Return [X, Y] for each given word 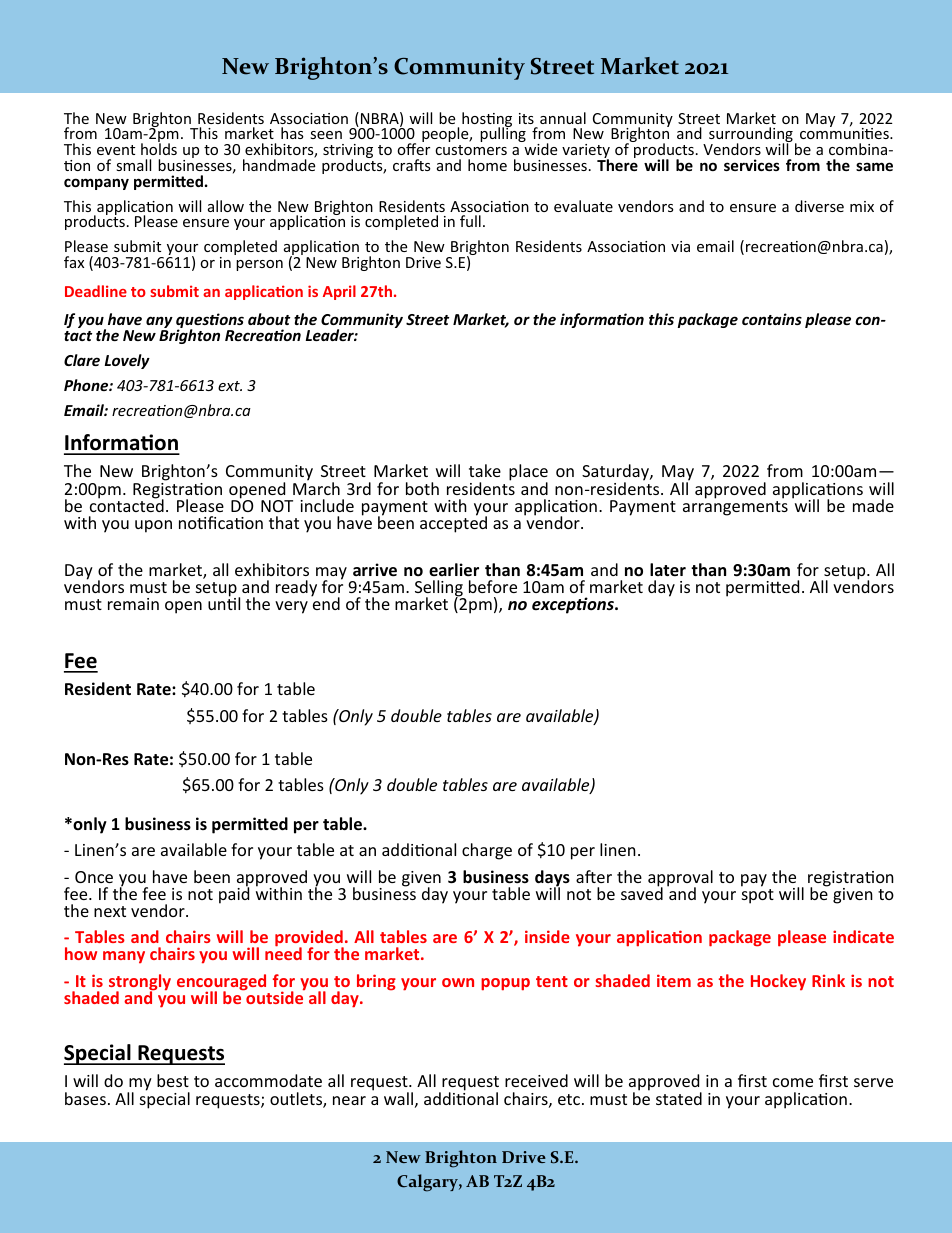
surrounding [751, 136]
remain [133, 604]
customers [471, 150]
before [493, 586]
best [173, 1080]
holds [159, 148]
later [668, 570]
